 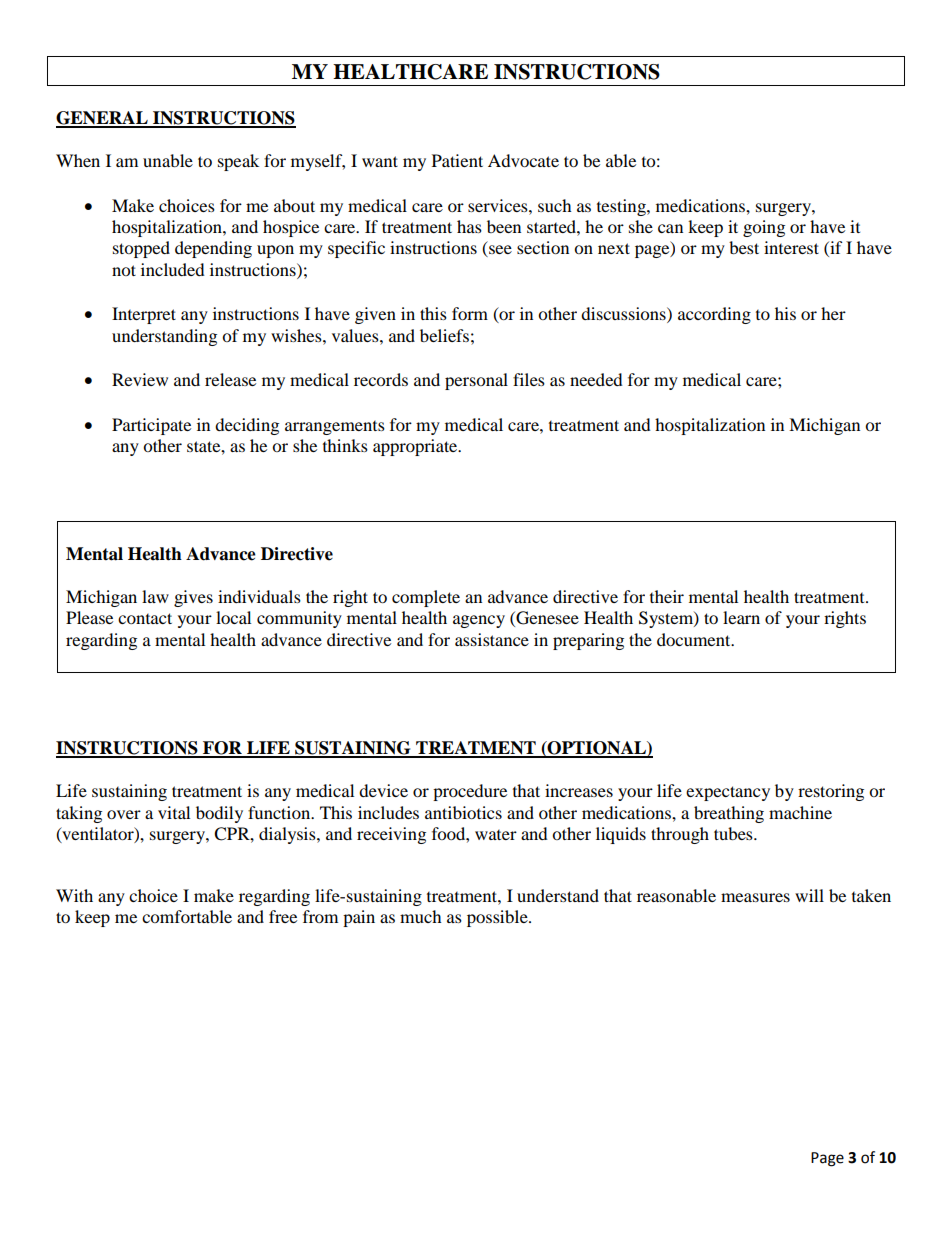 What do you see at coordinates (498, 918) in the page?
I see `possible` at bounding box center [498, 918].
